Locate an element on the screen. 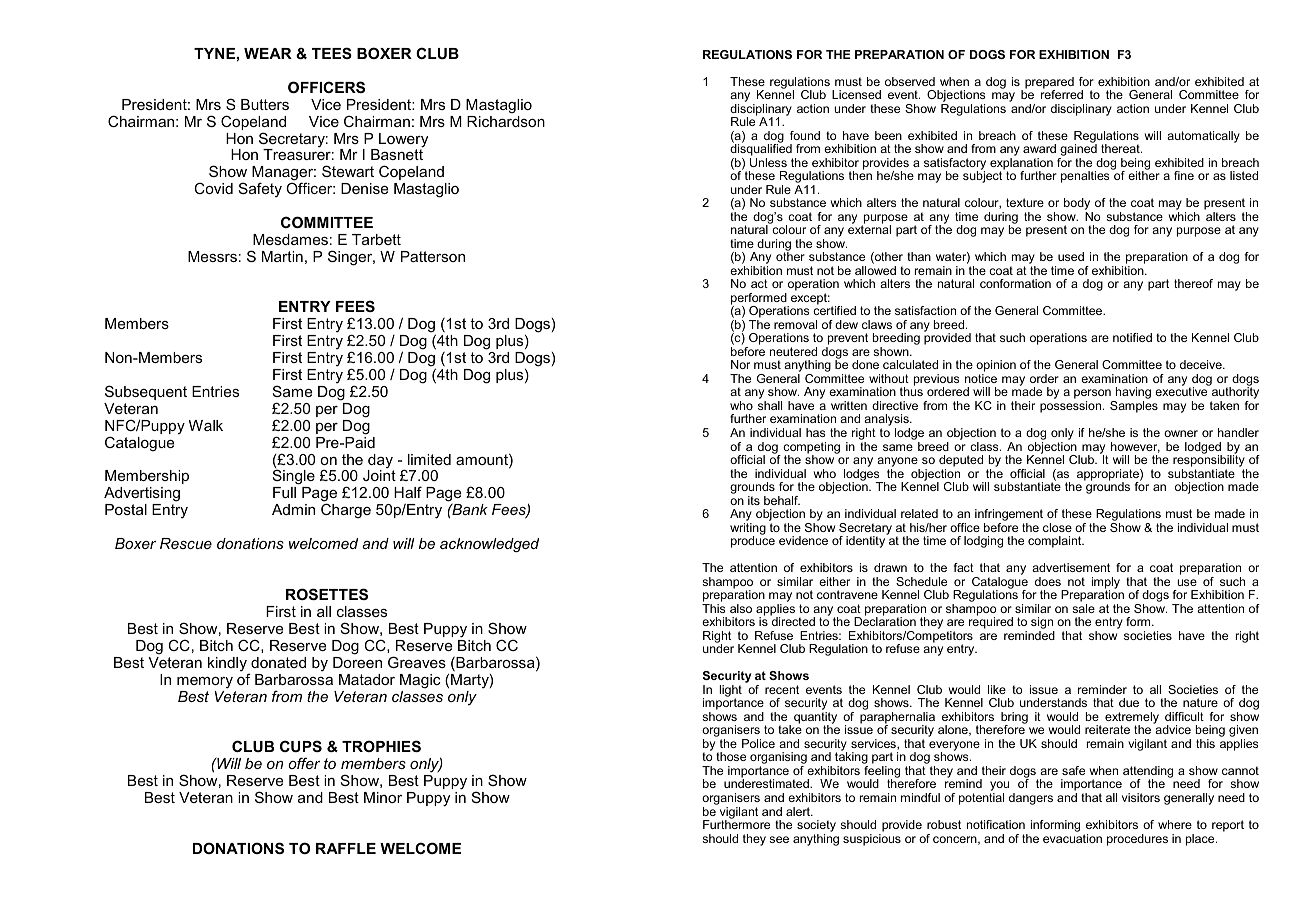 Image resolution: width=1308 pixels, height=924 pixels. donated is located at coordinates (278, 662).
